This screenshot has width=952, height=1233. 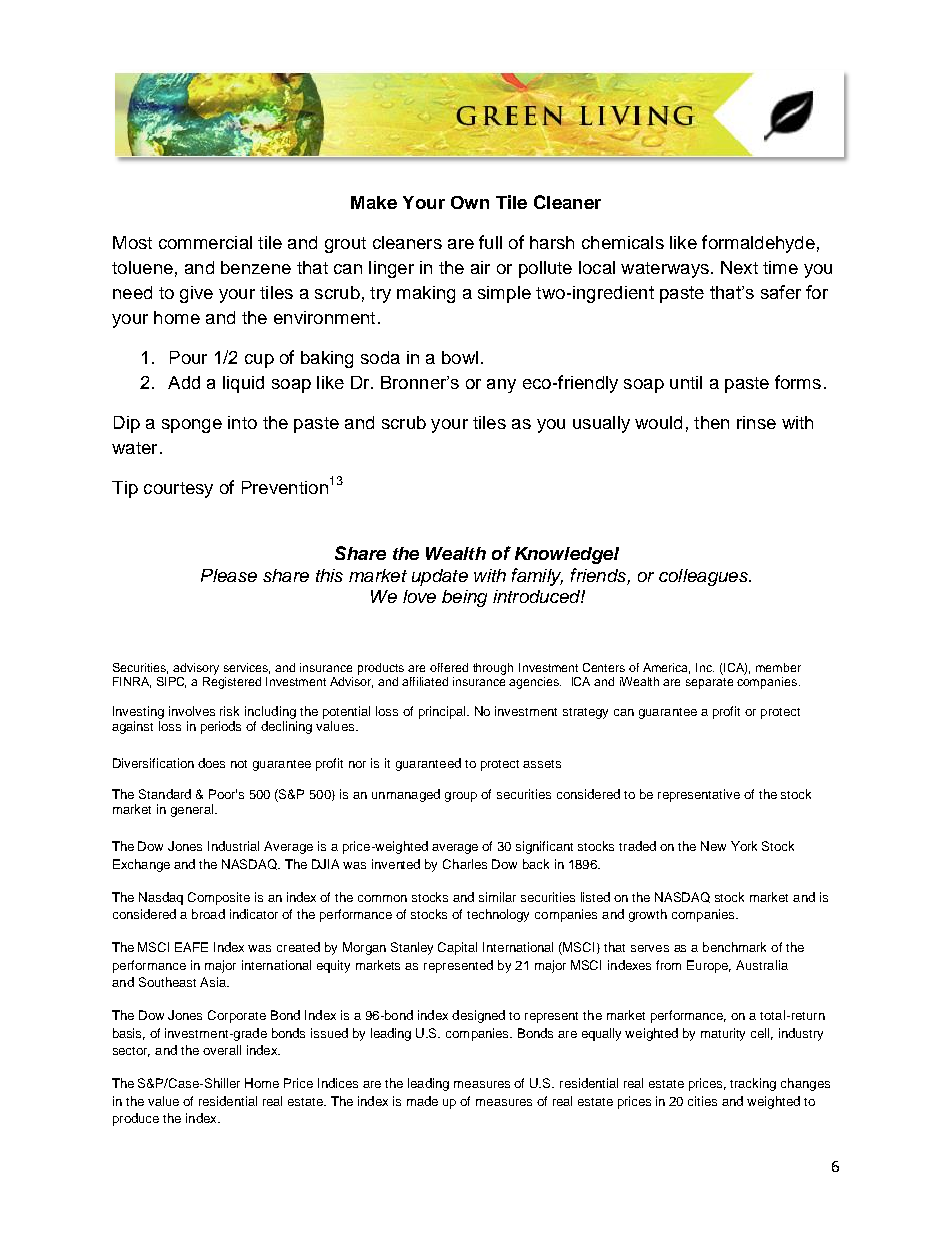 What do you see at coordinates (232, 681) in the screenshot?
I see `Registered` at bounding box center [232, 681].
